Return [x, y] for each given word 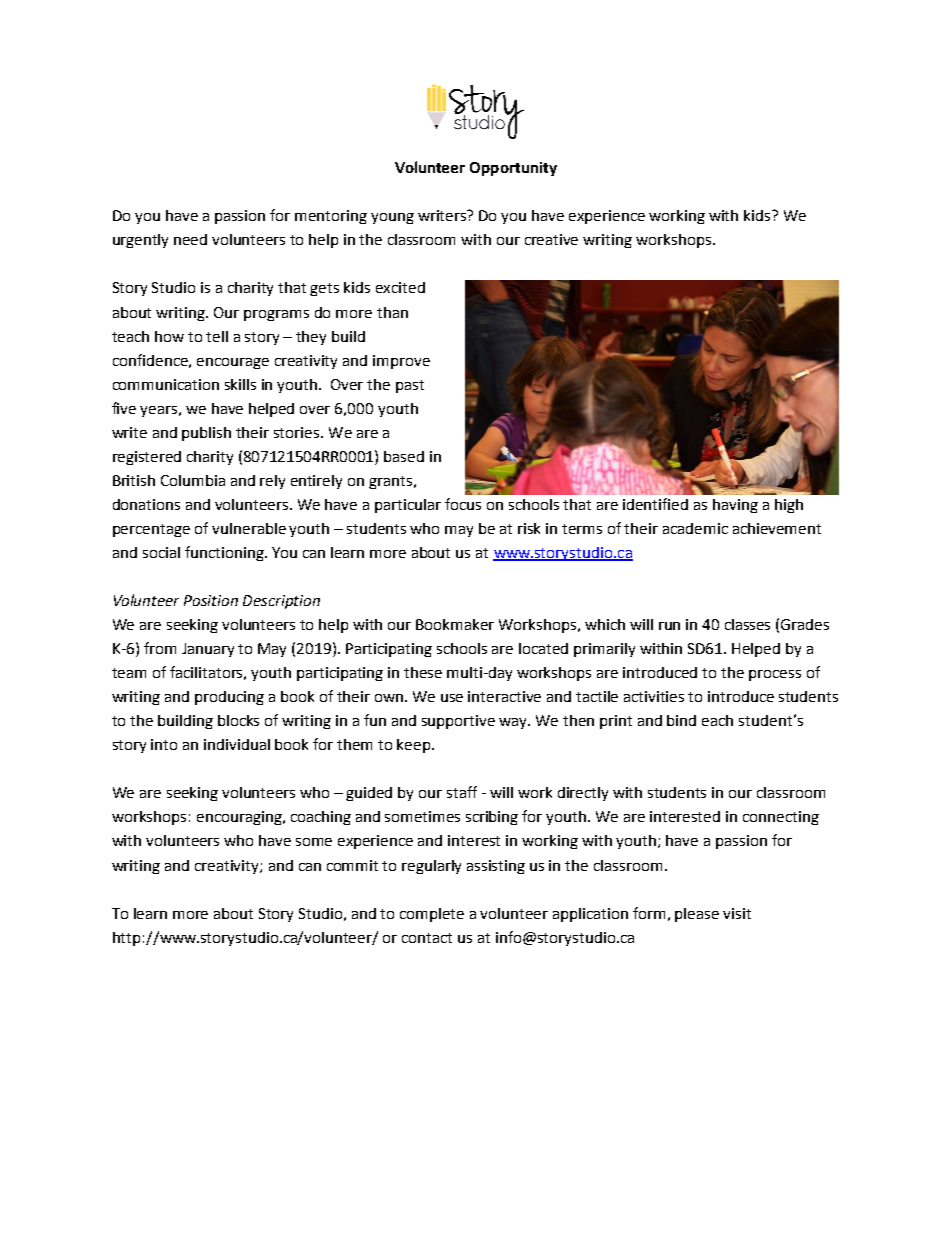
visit [737, 913]
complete [432, 915]
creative [551, 239]
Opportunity [513, 169]
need [190, 239]
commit [352, 865]
